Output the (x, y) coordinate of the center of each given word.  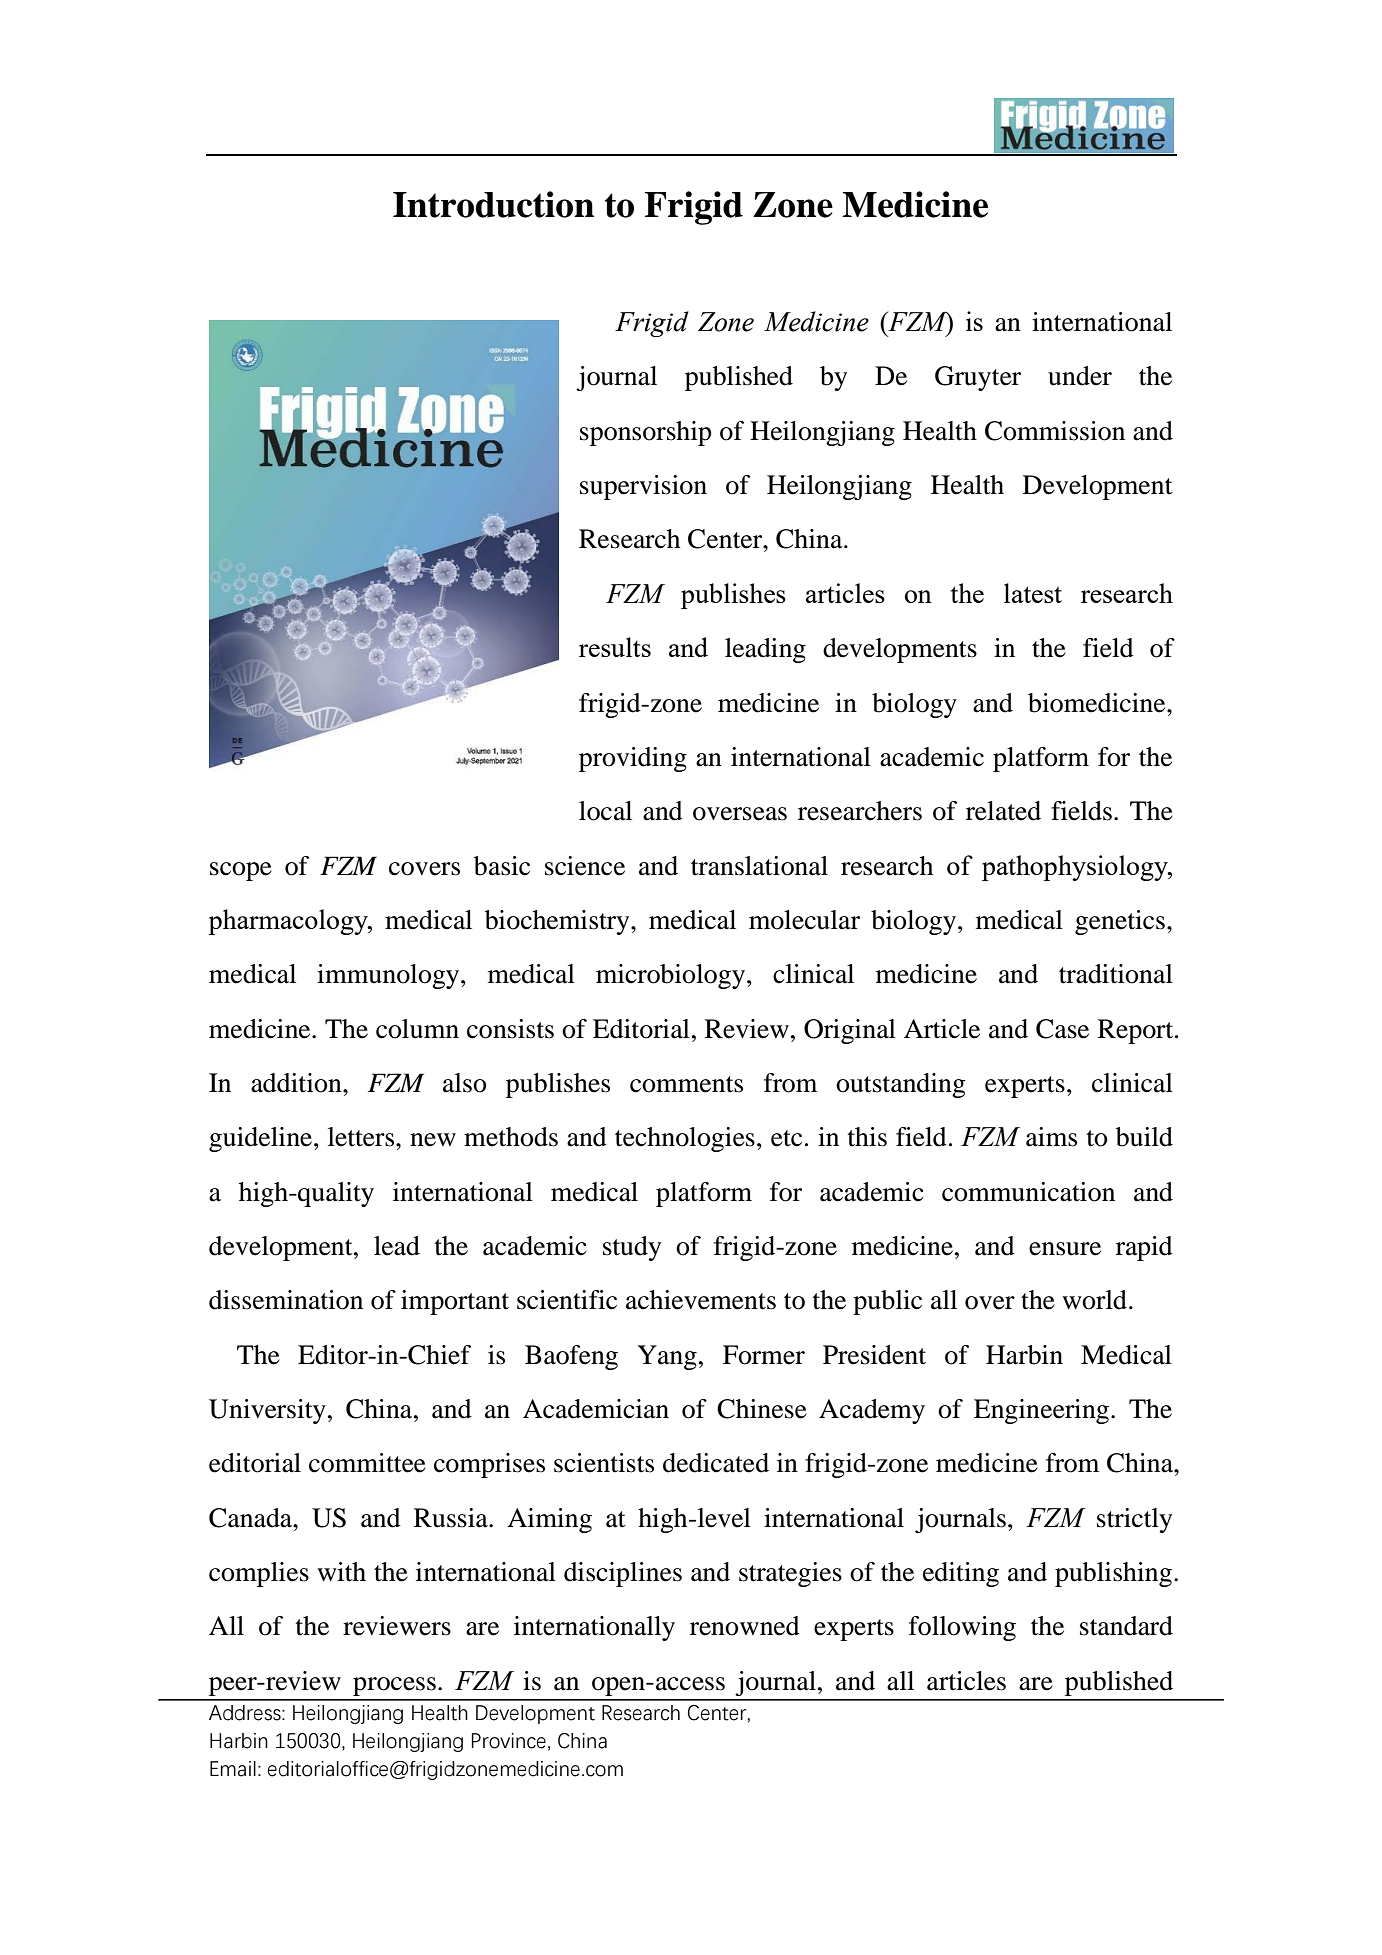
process (394, 1686)
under (1080, 376)
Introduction (493, 204)
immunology (389, 976)
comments (686, 1084)
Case (1062, 1029)
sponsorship (645, 433)
